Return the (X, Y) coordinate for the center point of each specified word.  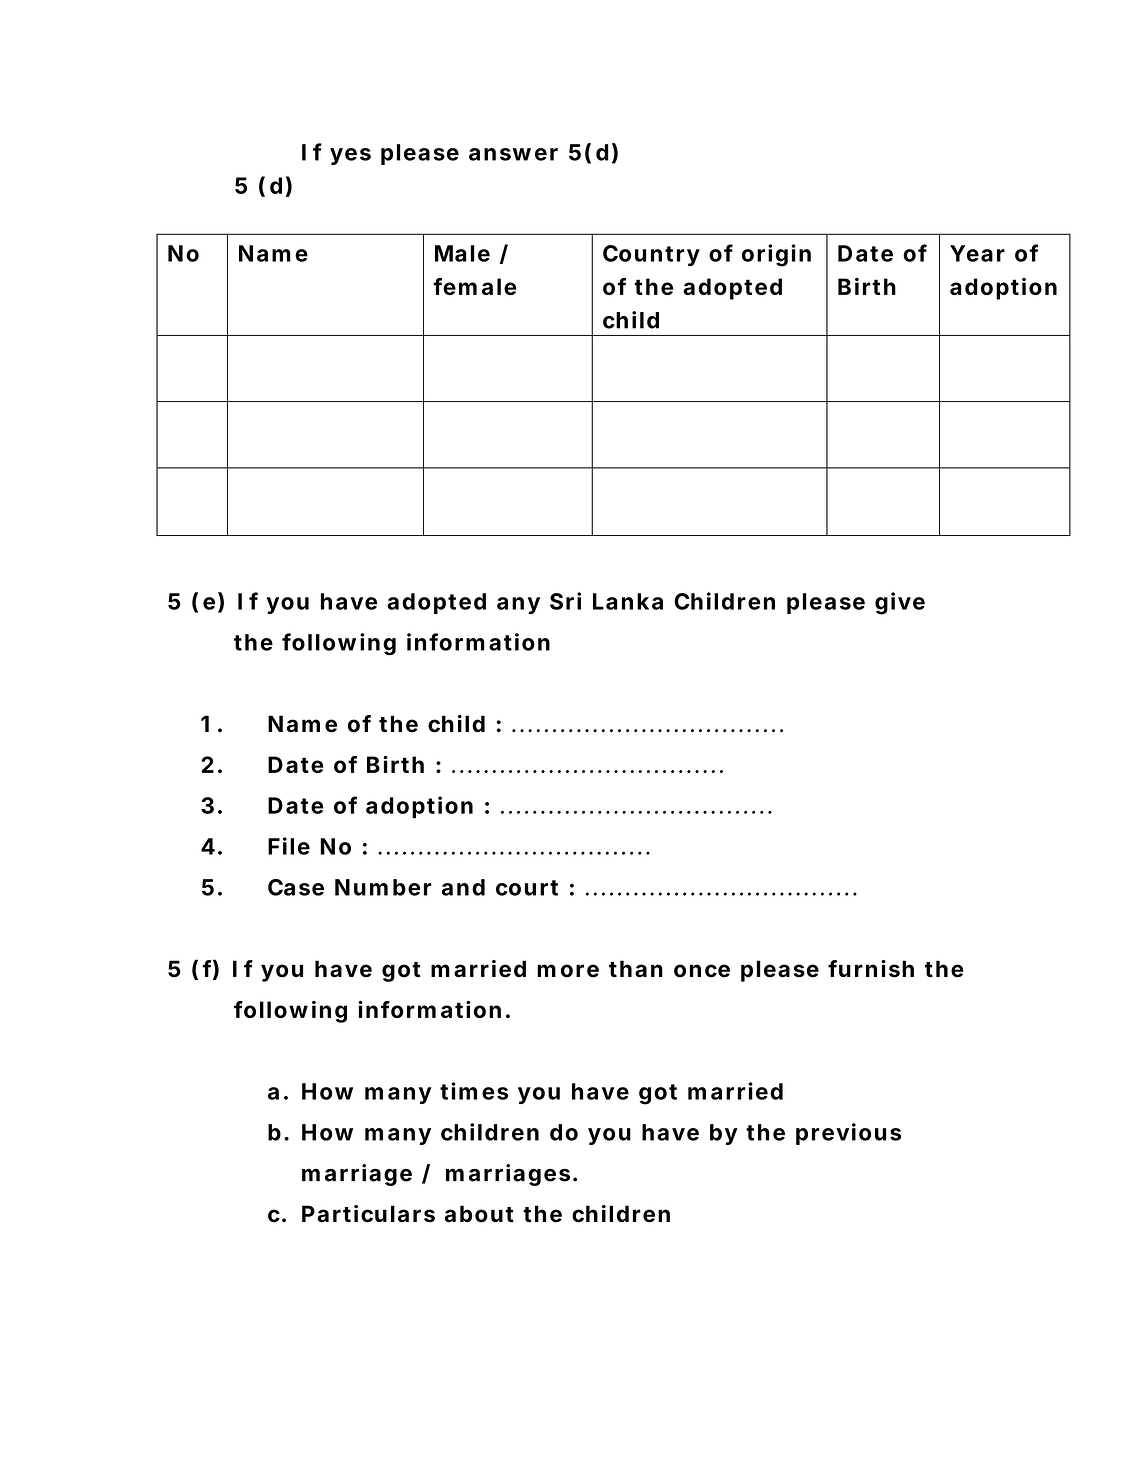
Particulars (368, 1214)
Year (977, 253)
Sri (565, 601)
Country (651, 255)
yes (350, 156)
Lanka (628, 601)
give (900, 603)
